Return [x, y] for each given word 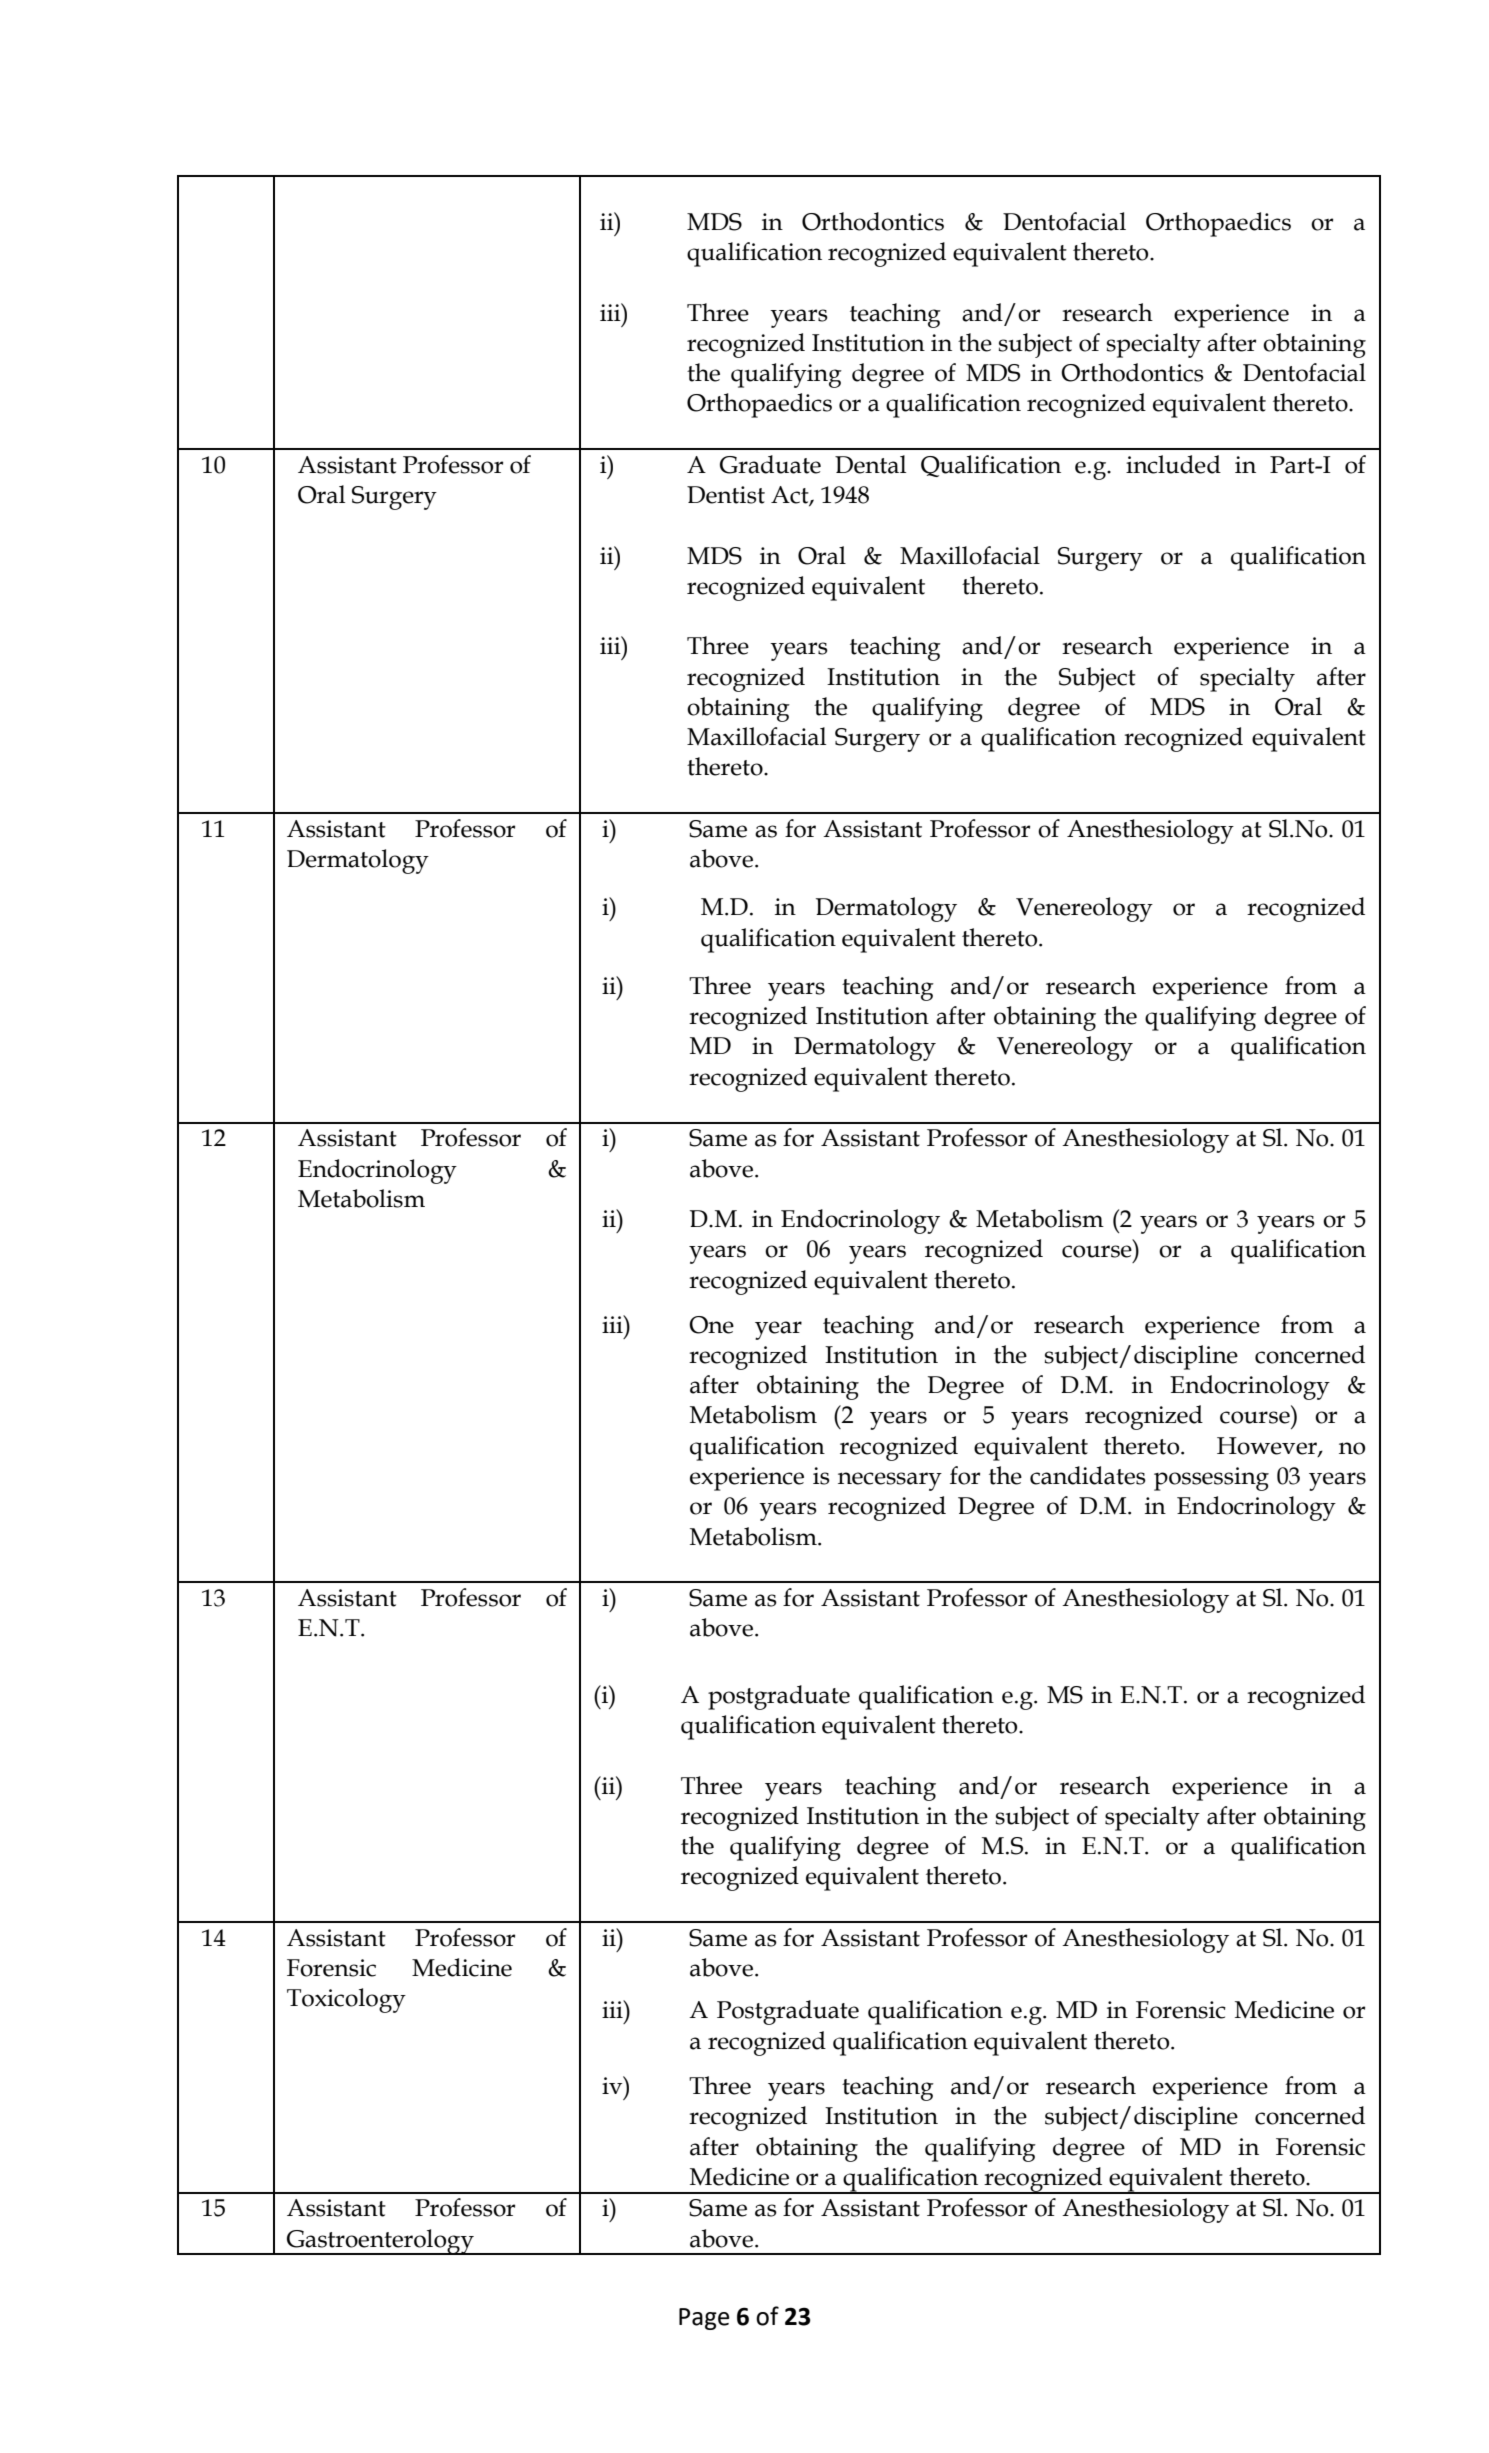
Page [704, 2319]
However [1268, 1446]
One [711, 1325]
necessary [890, 1481]
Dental [870, 464]
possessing [1211, 1479]
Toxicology [346, 2000]
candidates [1088, 1475]
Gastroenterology [380, 2242]
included [1173, 464]
